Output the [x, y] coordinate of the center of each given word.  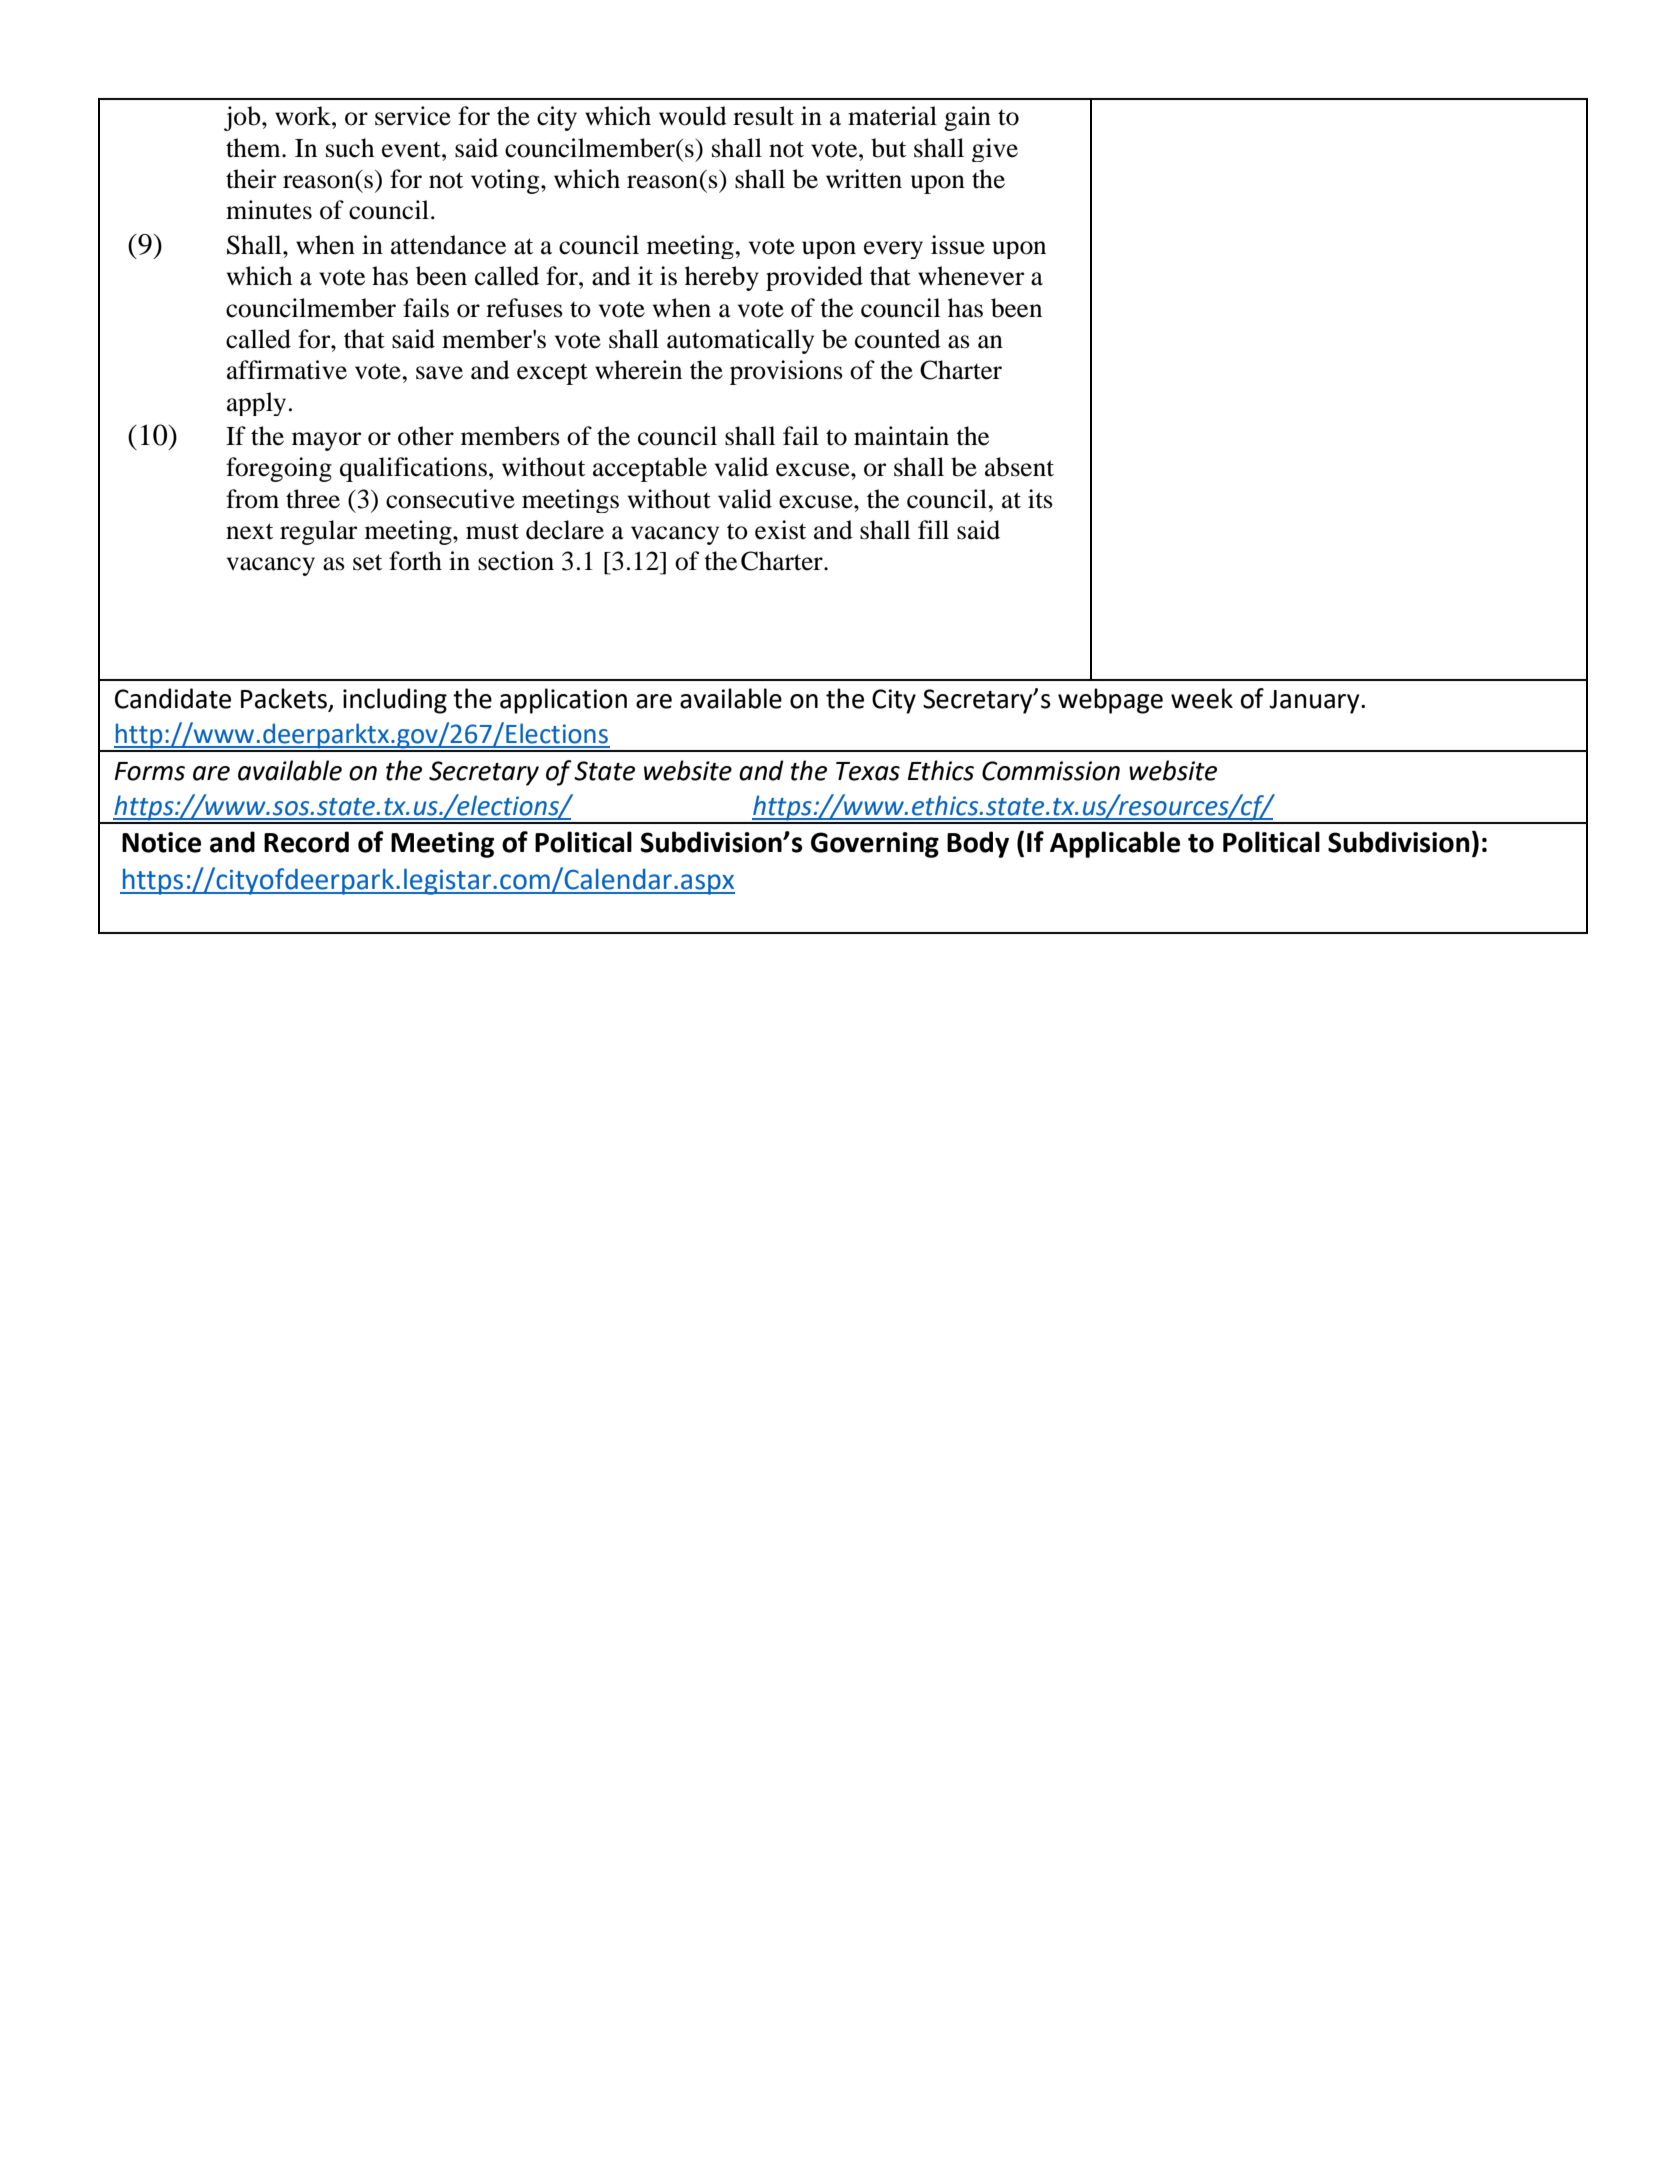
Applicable [1115, 844]
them [254, 148]
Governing [875, 845]
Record [306, 842]
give [995, 150]
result [763, 116]
